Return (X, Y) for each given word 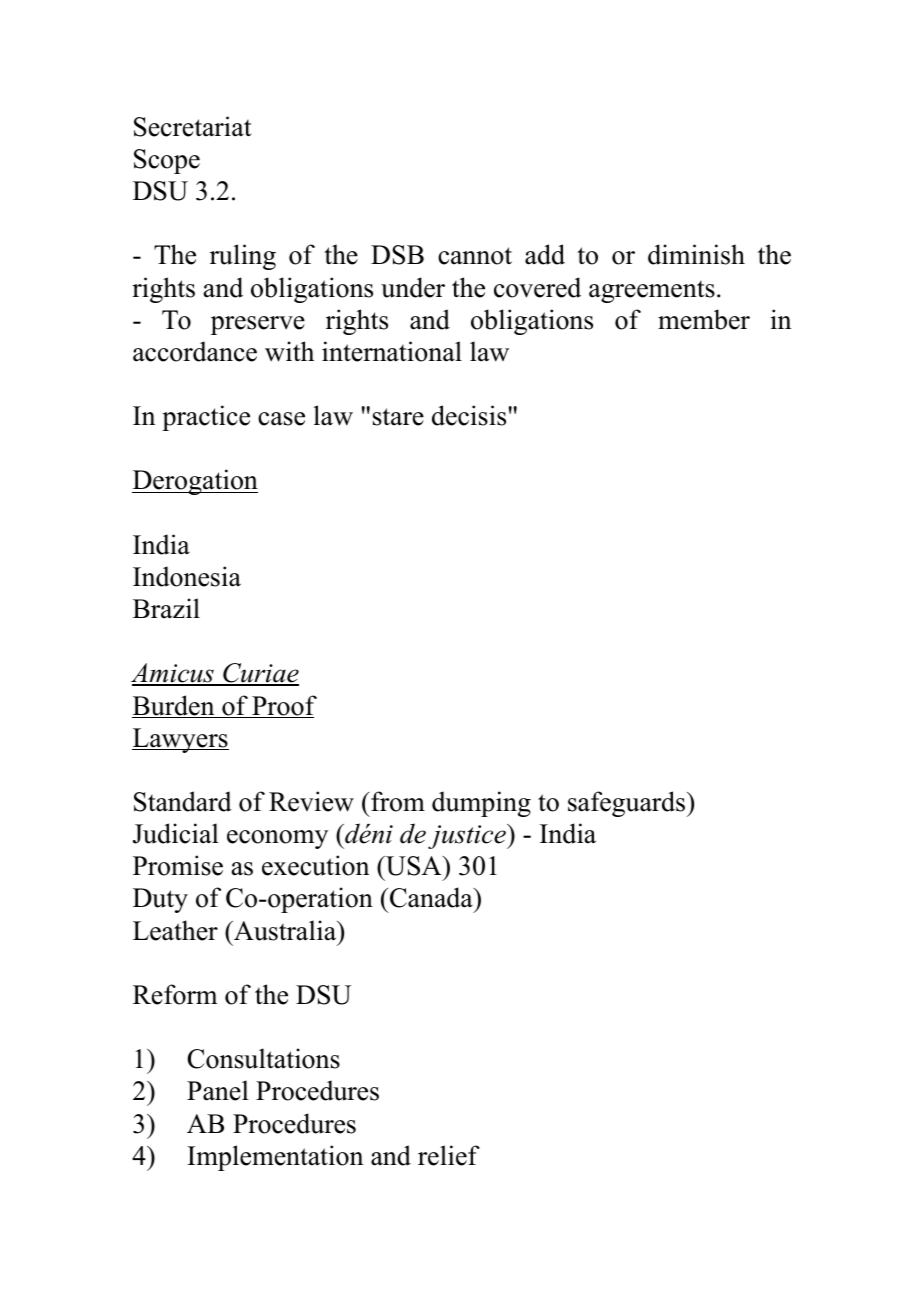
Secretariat (193, 126)
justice (468, 836)
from (397, 801)
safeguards (628, 804)
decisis (469, 415)
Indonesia (187, 576)
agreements (652, 292)
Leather (175, 930)
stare (398, 417)
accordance (195, 351)
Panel (218, 1090)
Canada (432, 897)
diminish (696, 254)
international (392, 351)
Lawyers (180, 740)
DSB (397, 255)
